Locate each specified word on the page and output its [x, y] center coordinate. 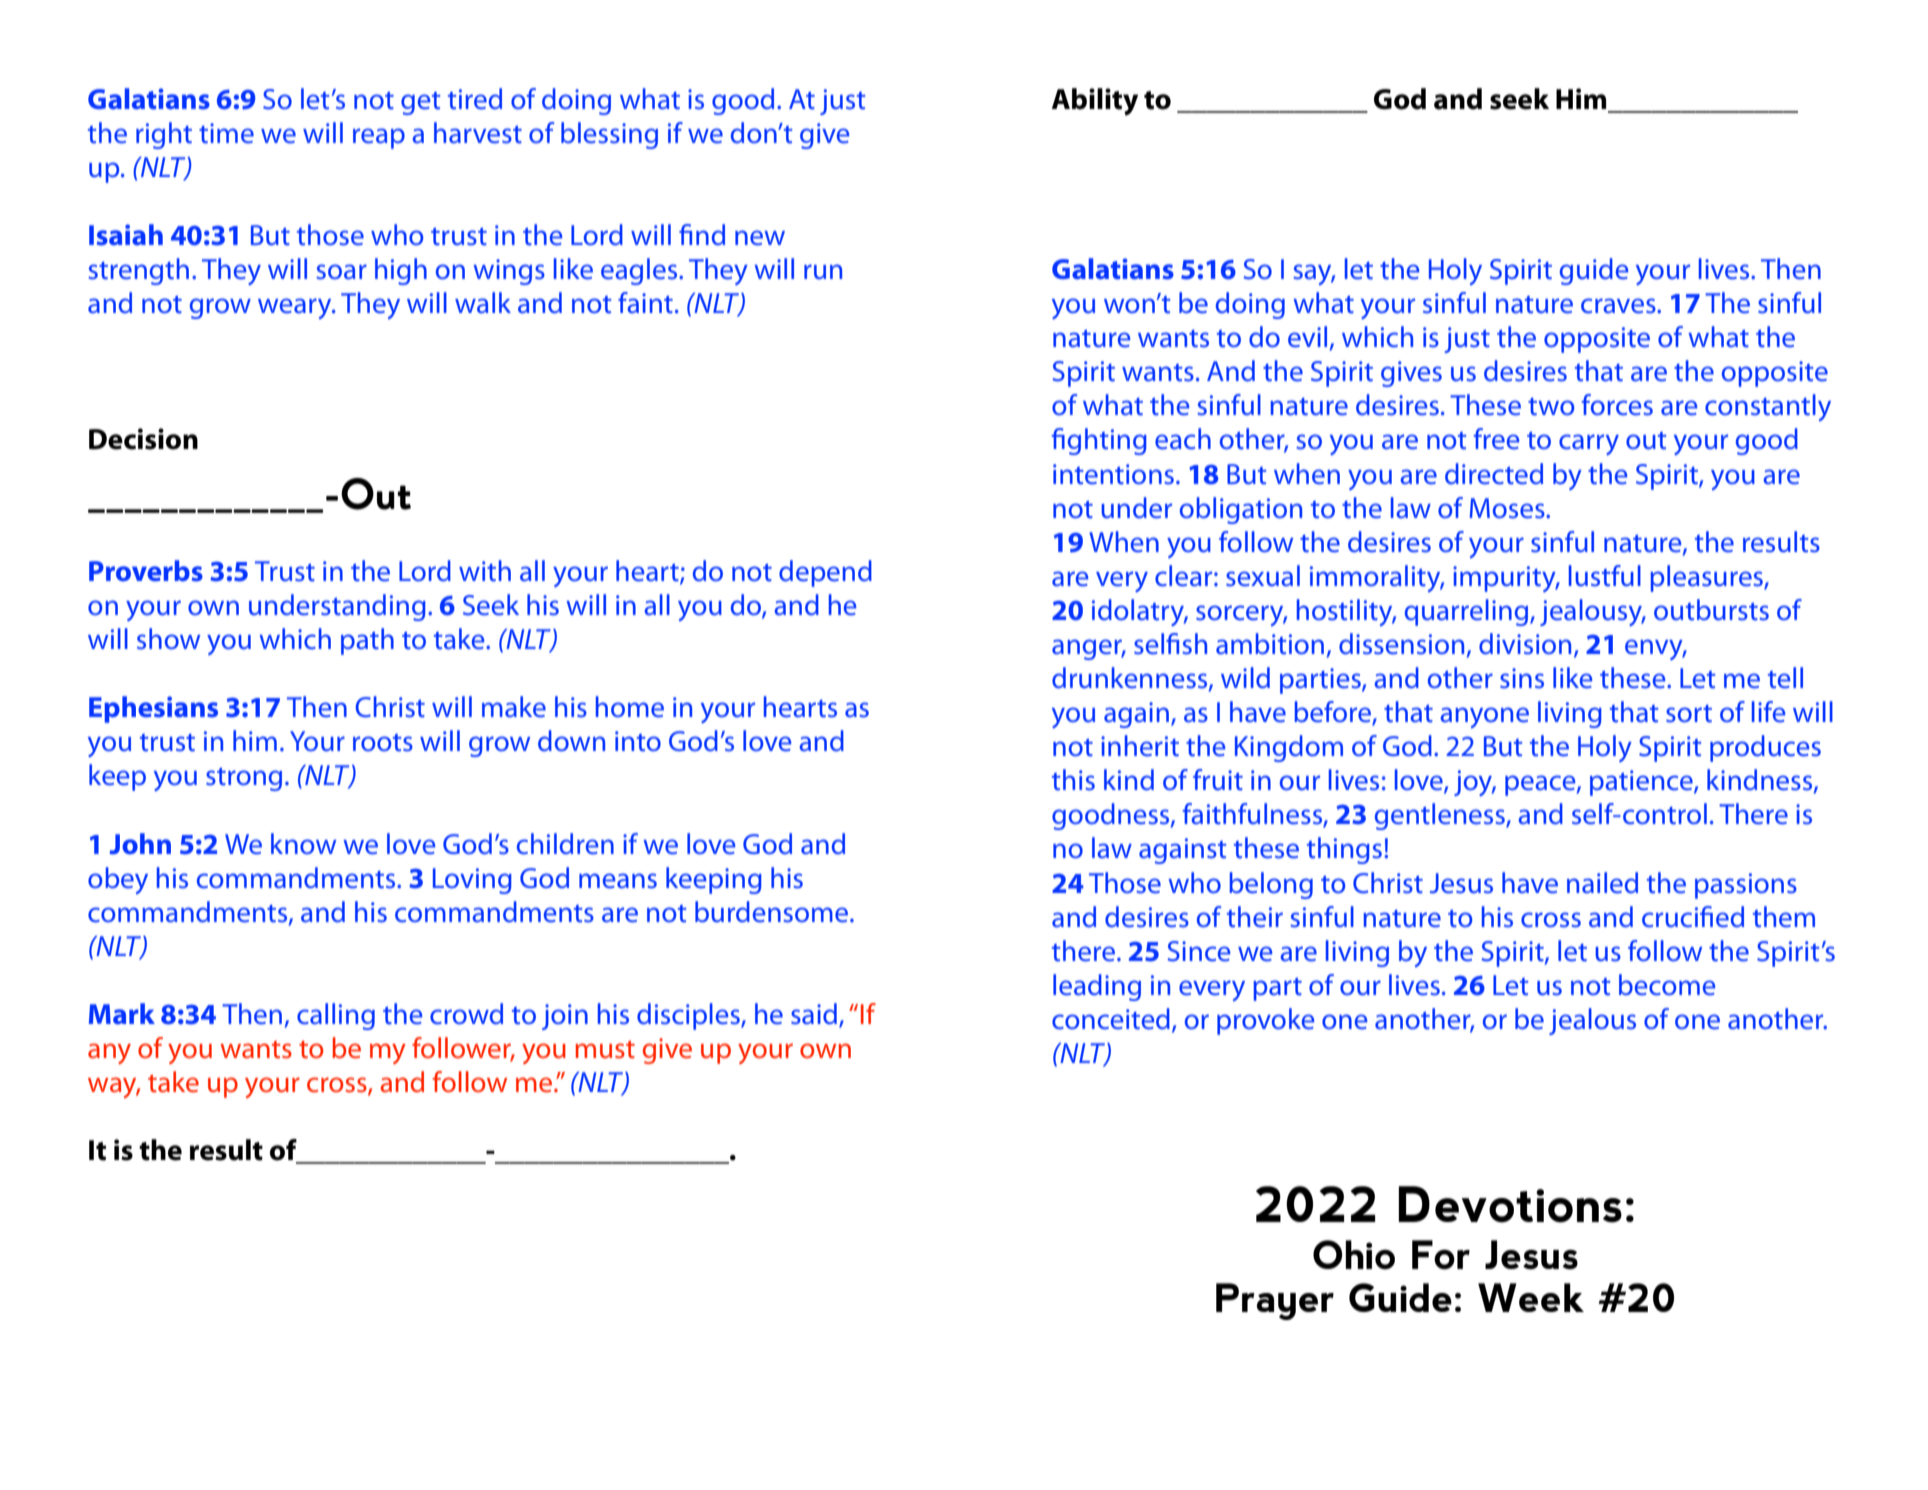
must [605, 1049]
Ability [1095, 102]
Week [1531, 1297]
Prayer [1275, 1301]
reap [379, 138]
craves [1619, 306]
